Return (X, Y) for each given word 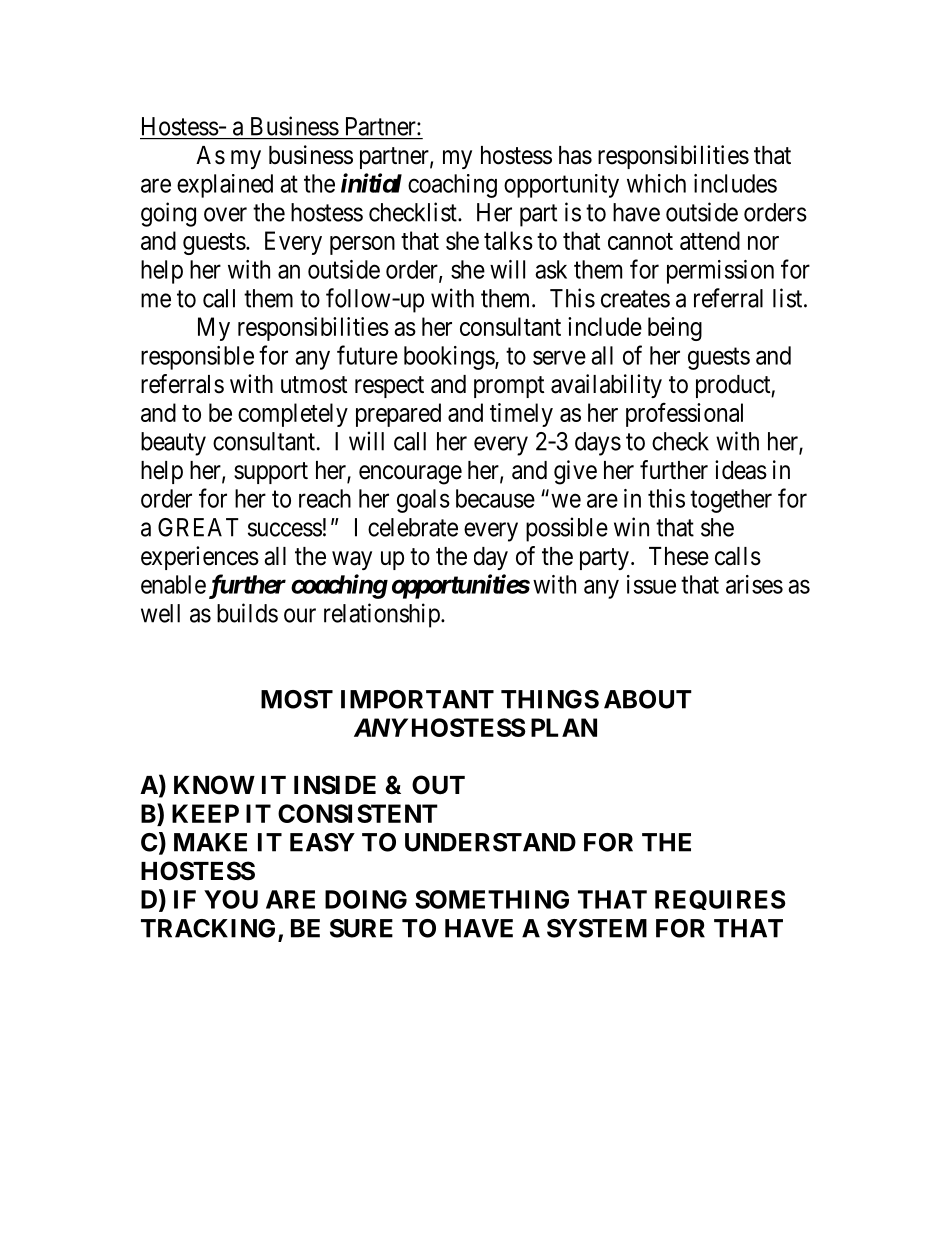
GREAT (198, 527)
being (675, 329)
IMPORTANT (417, 699)
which (656, 183)
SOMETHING (492, 899)
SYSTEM (597, 928)
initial (371, 183)
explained (225, 186)
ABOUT (648, 699)
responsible (197, 358)
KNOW (214, 785)
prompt (509, 387)
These (679, 556)
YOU (231, 899)
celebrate (413, 527)
